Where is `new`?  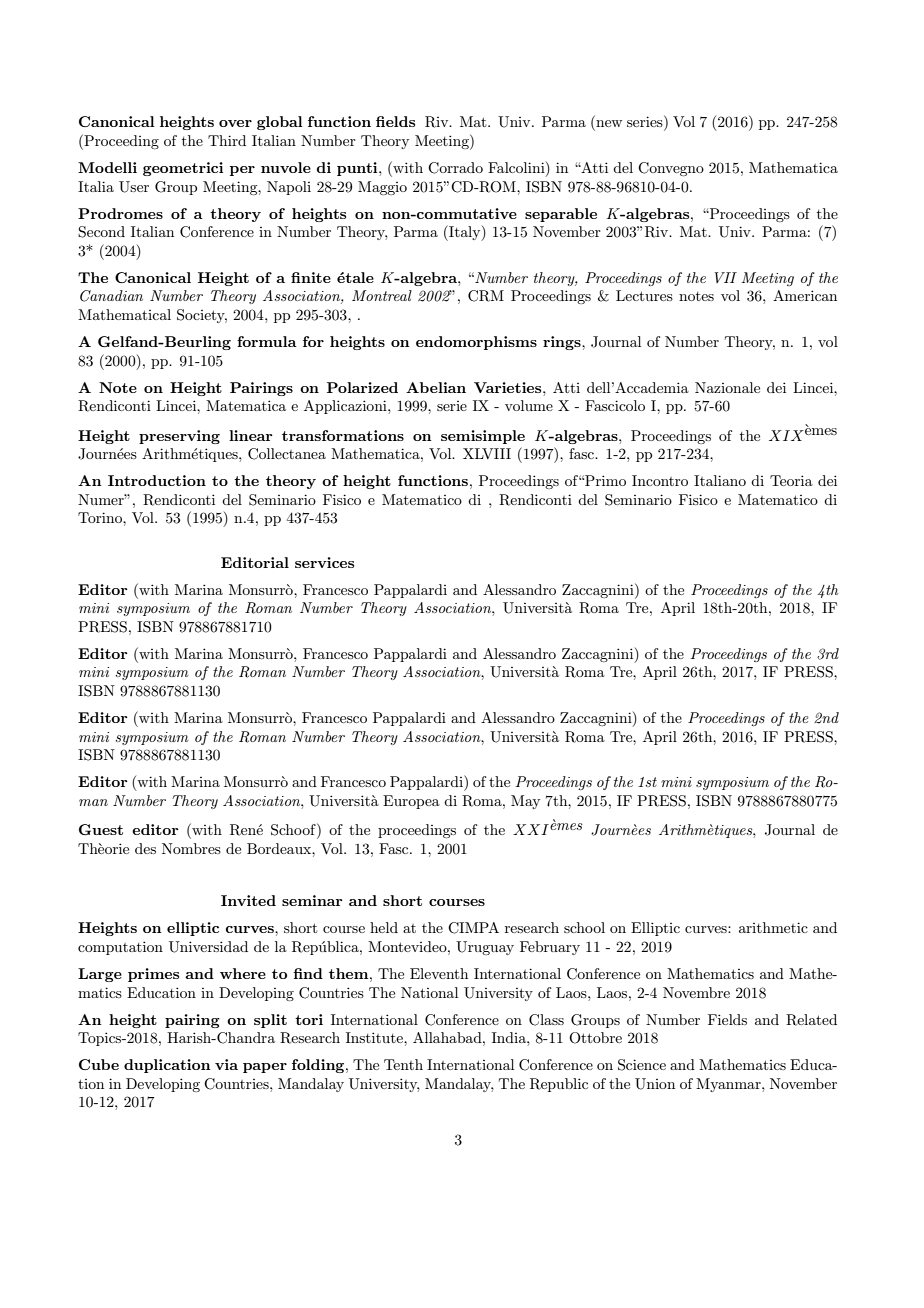
new is located at coordinates (608, 125).
